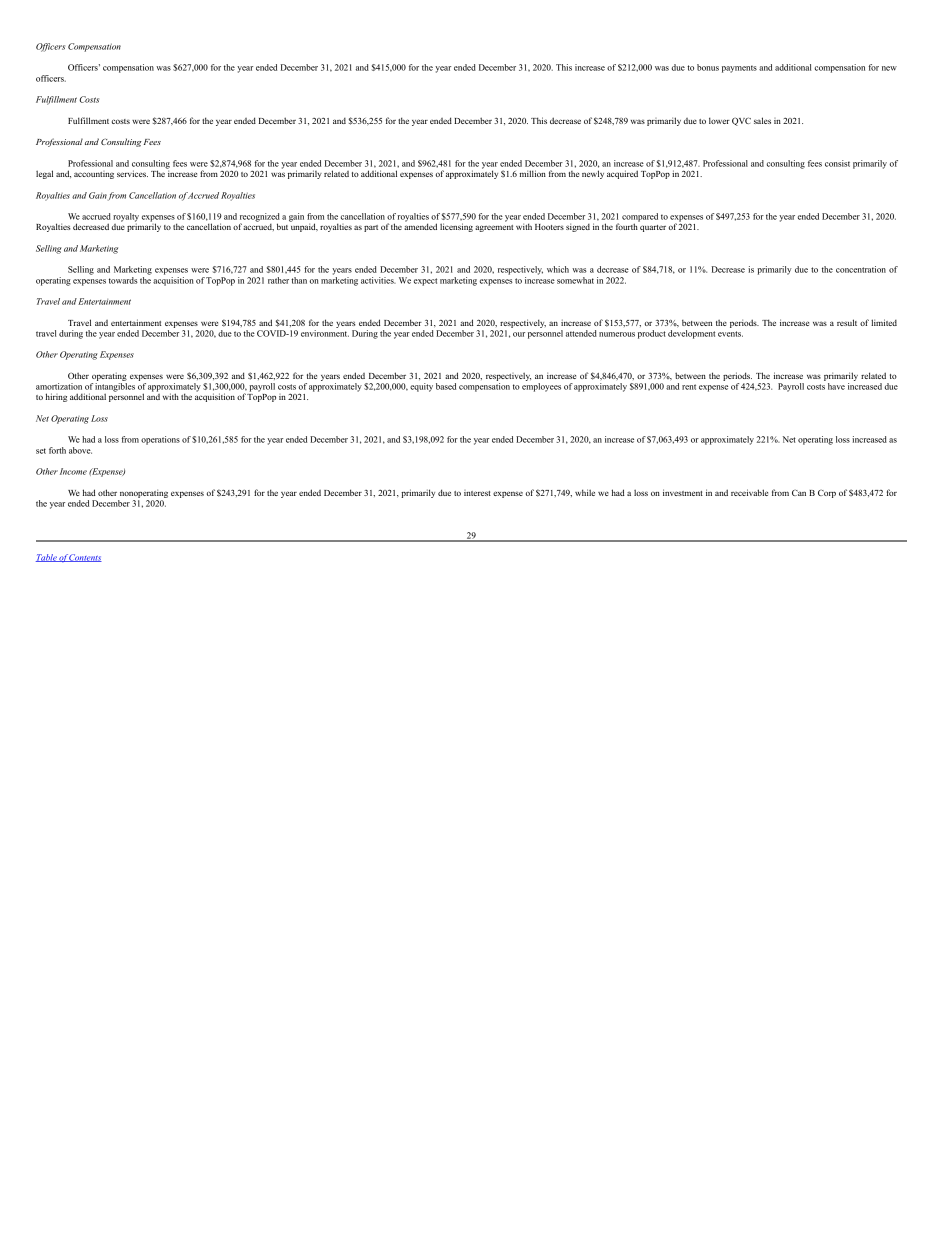 The image size is (952, 1233). What do you see at coordinates (425, 282) in the screenshot?
I see `expect` at bounding box center [425, 282].
